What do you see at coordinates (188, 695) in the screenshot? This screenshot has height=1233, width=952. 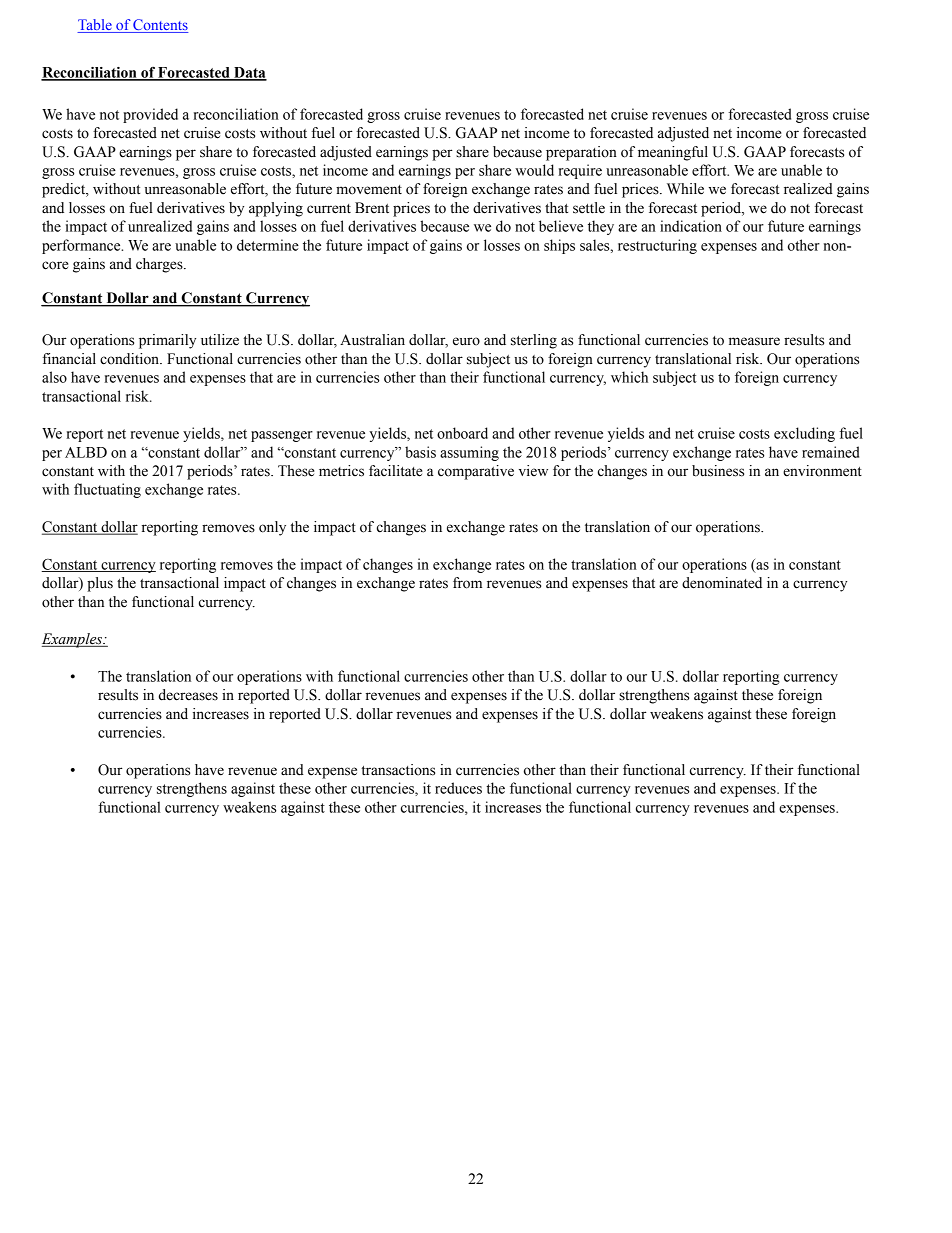 I see `decreases` at bounding box center [188, 695].
